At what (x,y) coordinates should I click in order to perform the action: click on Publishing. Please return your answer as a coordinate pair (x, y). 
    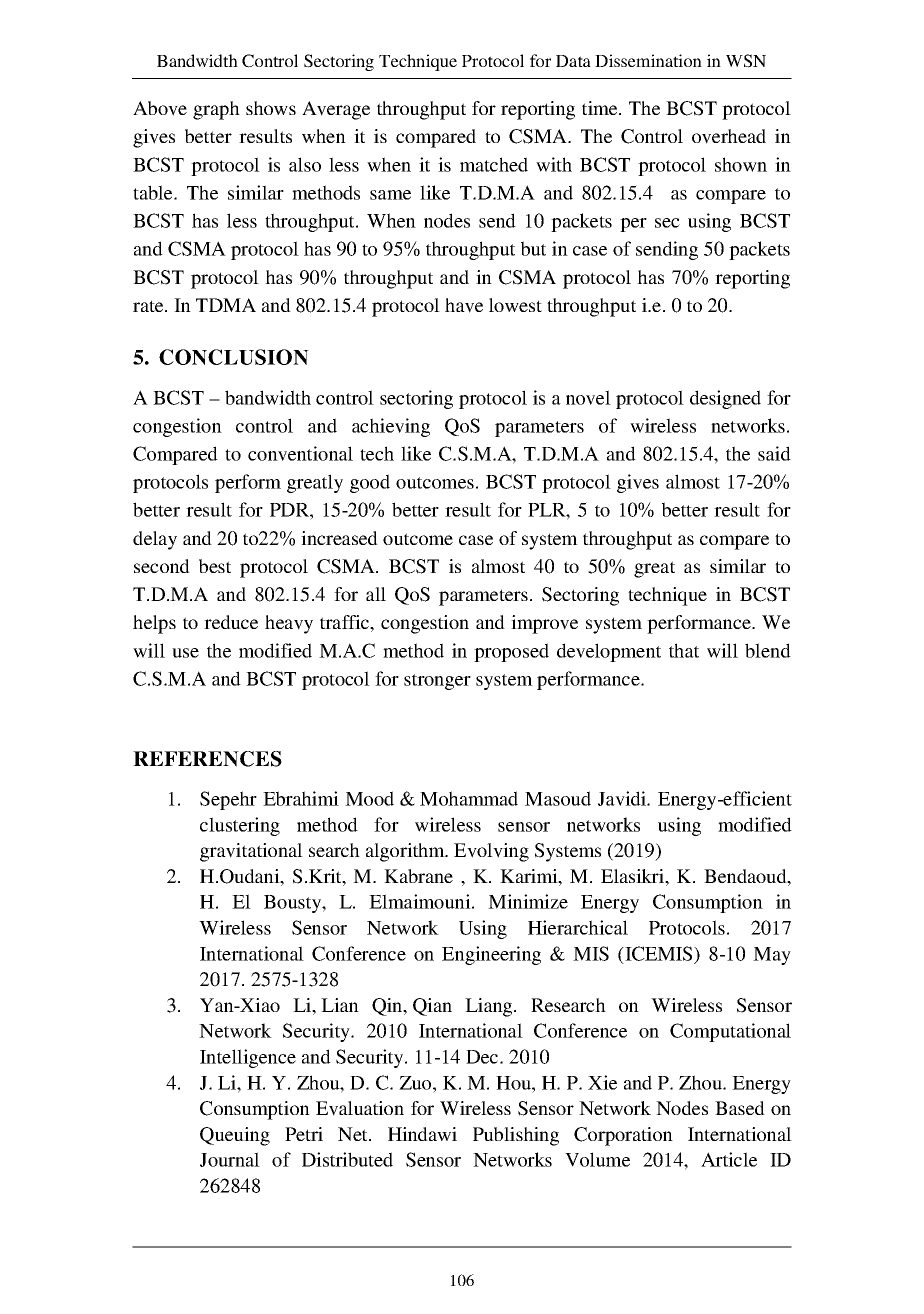
    Looking at the image, I should click on (516, 1136).
